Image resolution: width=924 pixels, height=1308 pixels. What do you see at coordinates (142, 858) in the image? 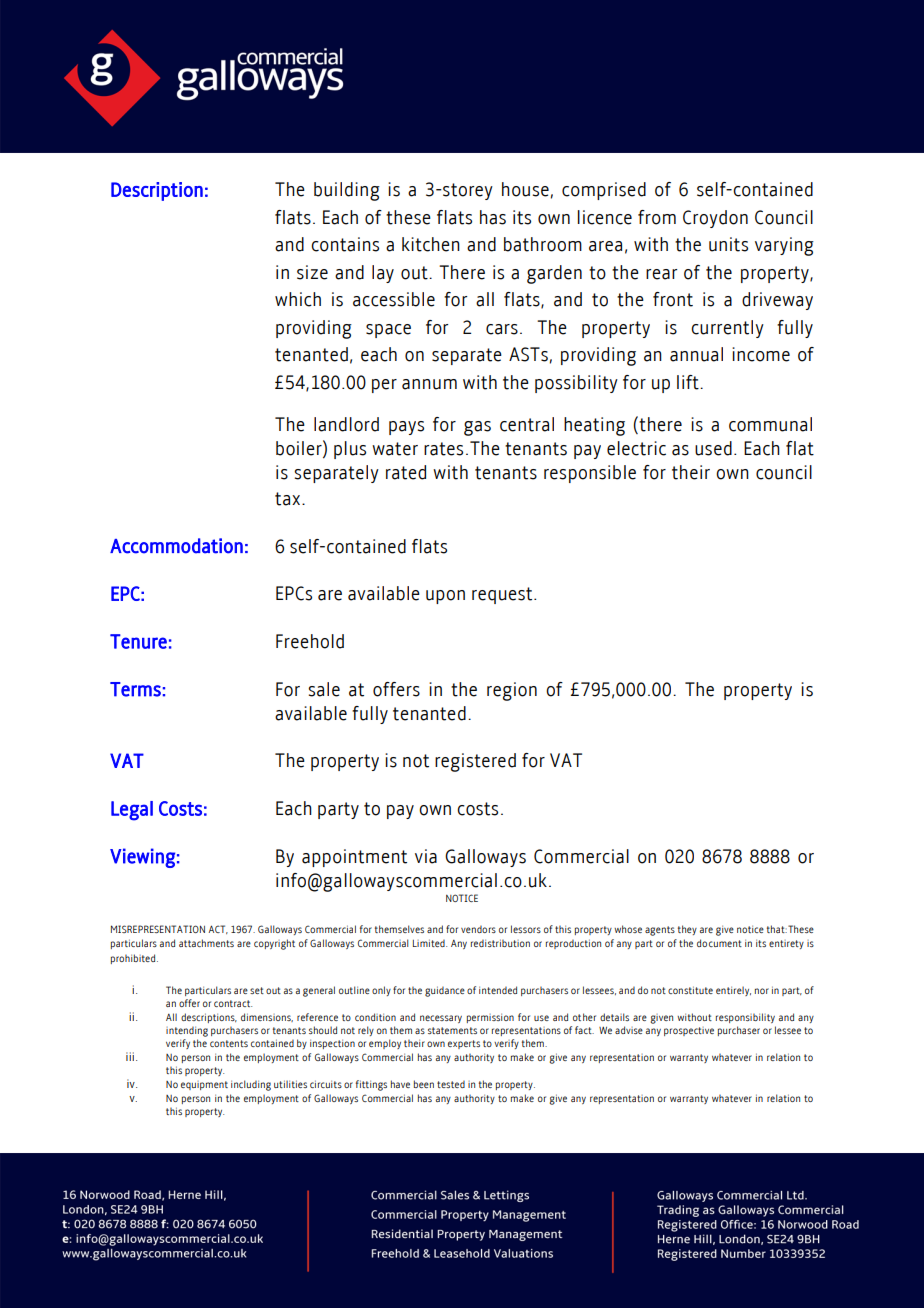
I see `Viewing` at bounding box center [142, 858].
